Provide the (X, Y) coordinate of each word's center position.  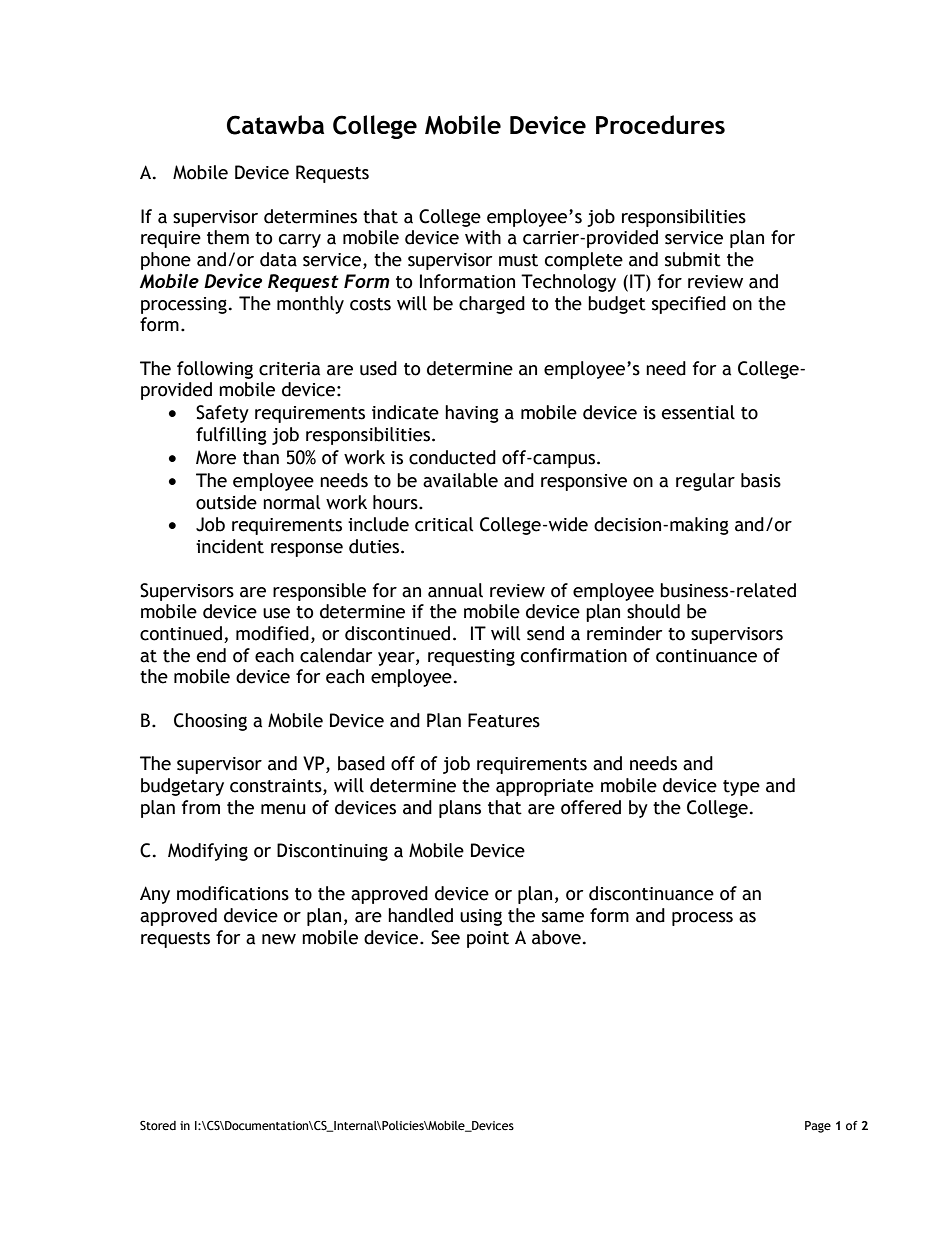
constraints (277, 786)
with (483, 237)
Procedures (660, 124)
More (216, 457)
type (741, 788)
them (228, 237)
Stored (158, 1126)
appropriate (545, 787)
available (460, 480)
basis (761, 480)
